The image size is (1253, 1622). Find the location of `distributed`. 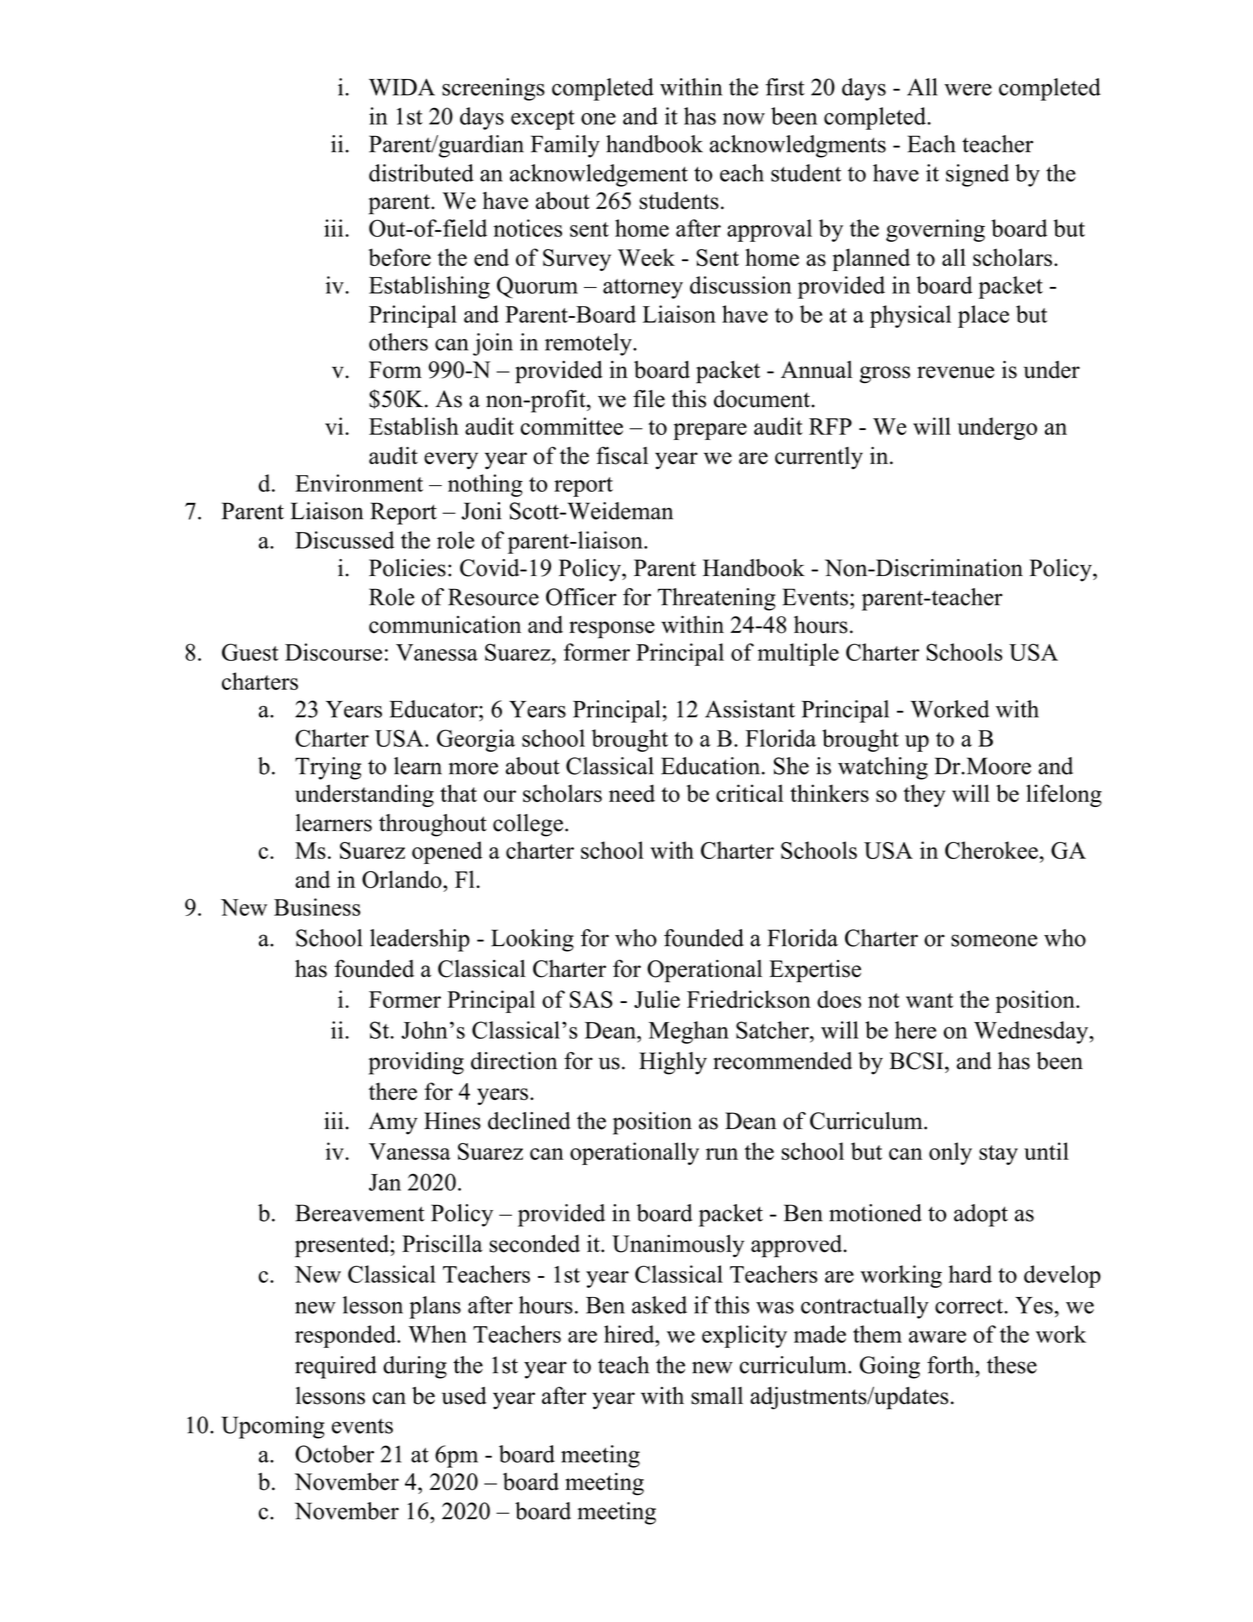

distributed is located at coordinates (421, 173).
